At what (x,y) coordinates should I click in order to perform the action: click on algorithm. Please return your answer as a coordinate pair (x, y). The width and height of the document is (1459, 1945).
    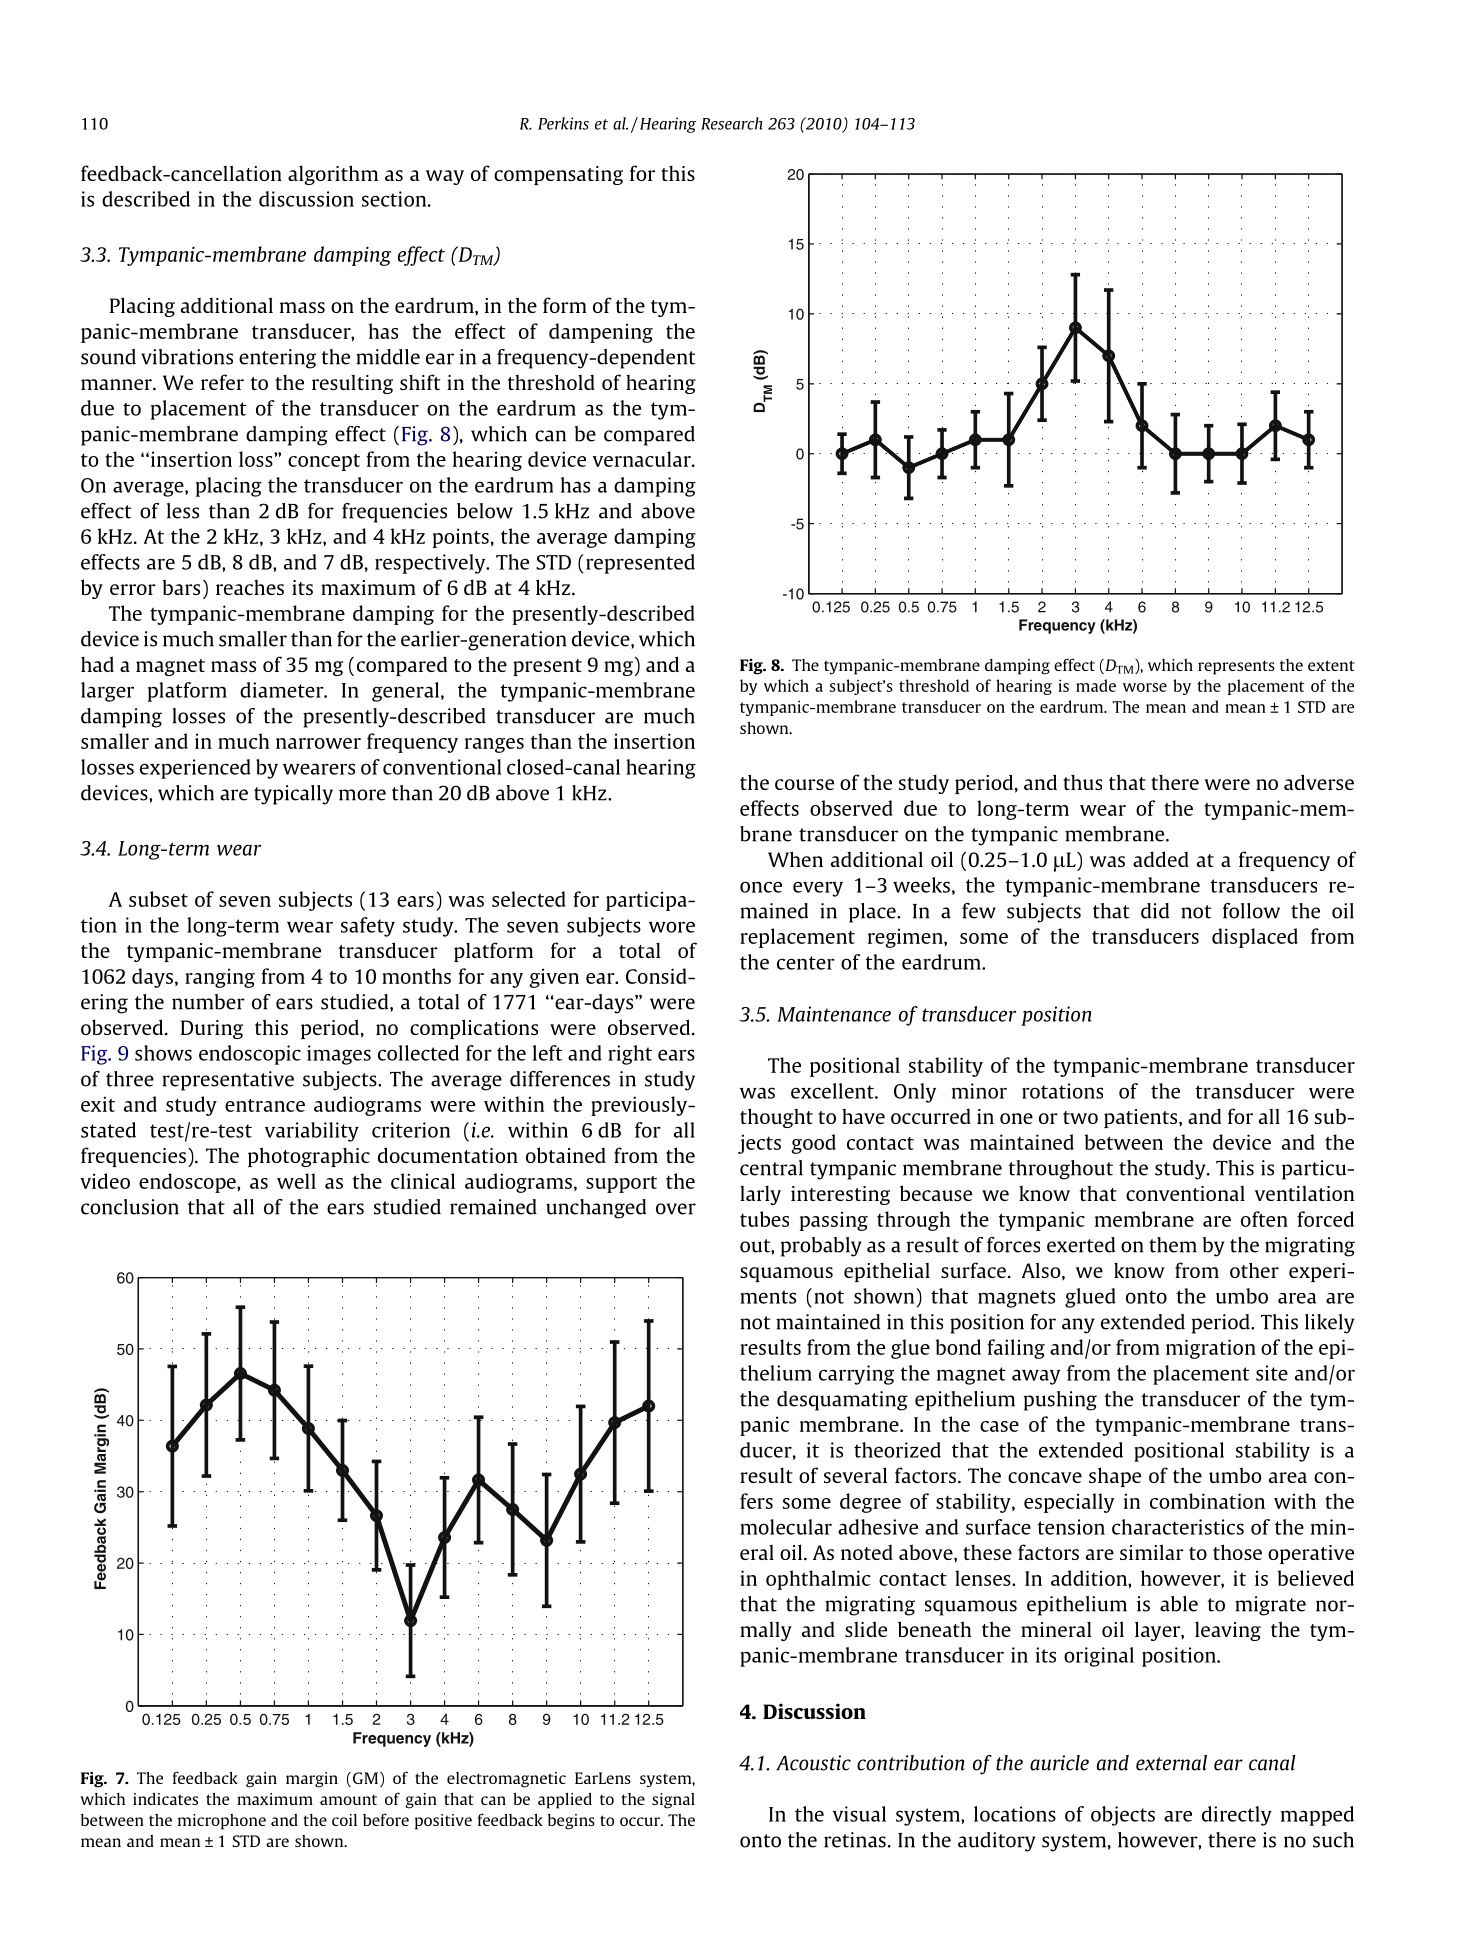
    Looking at the image, I should click on (333, 175).
